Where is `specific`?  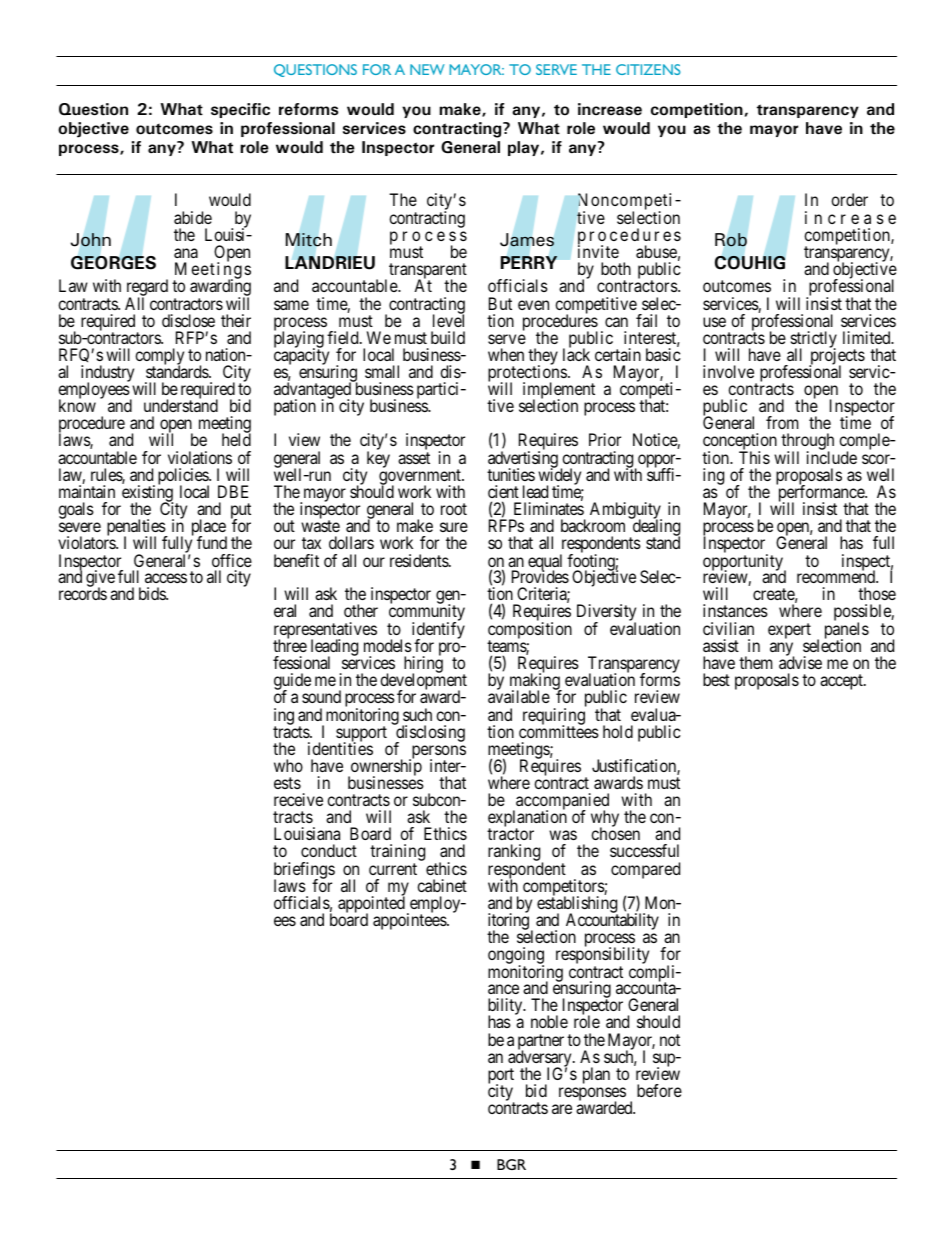 specific is located at coordinates (240, 110).
